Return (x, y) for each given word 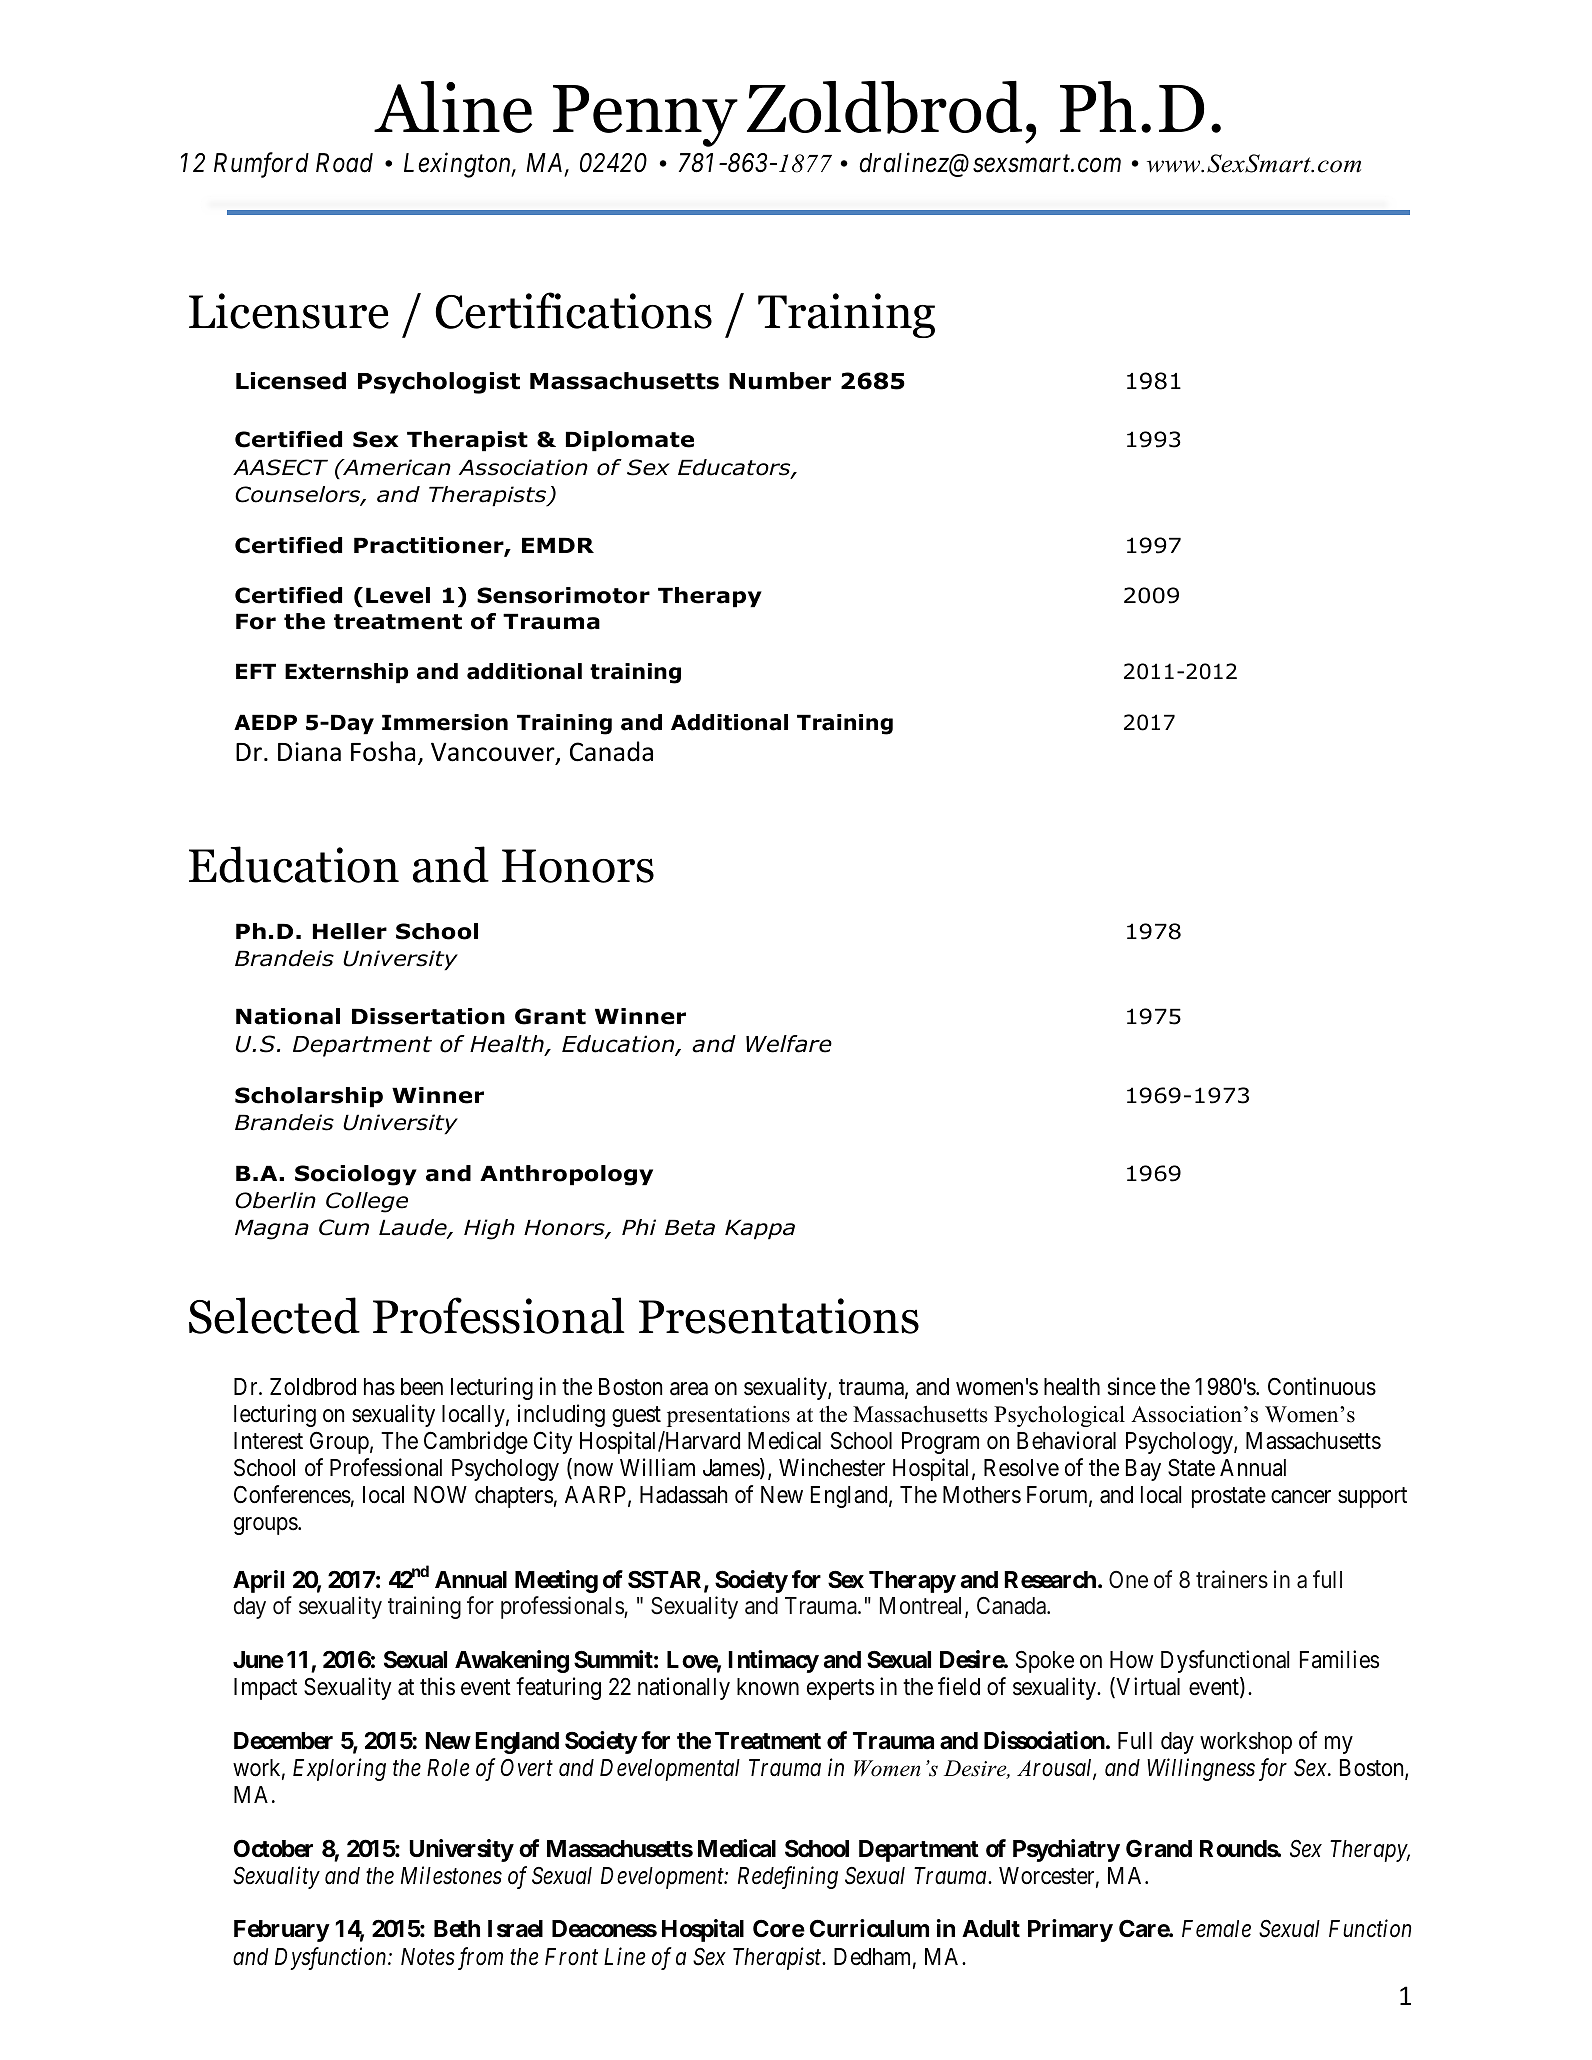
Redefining (788, 1877)
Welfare (789, 1044)
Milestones (451, 1875)
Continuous (1322, 1386)
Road (344, 163)
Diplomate (630, 441)
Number (780, 381)
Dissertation (428, 1016)
